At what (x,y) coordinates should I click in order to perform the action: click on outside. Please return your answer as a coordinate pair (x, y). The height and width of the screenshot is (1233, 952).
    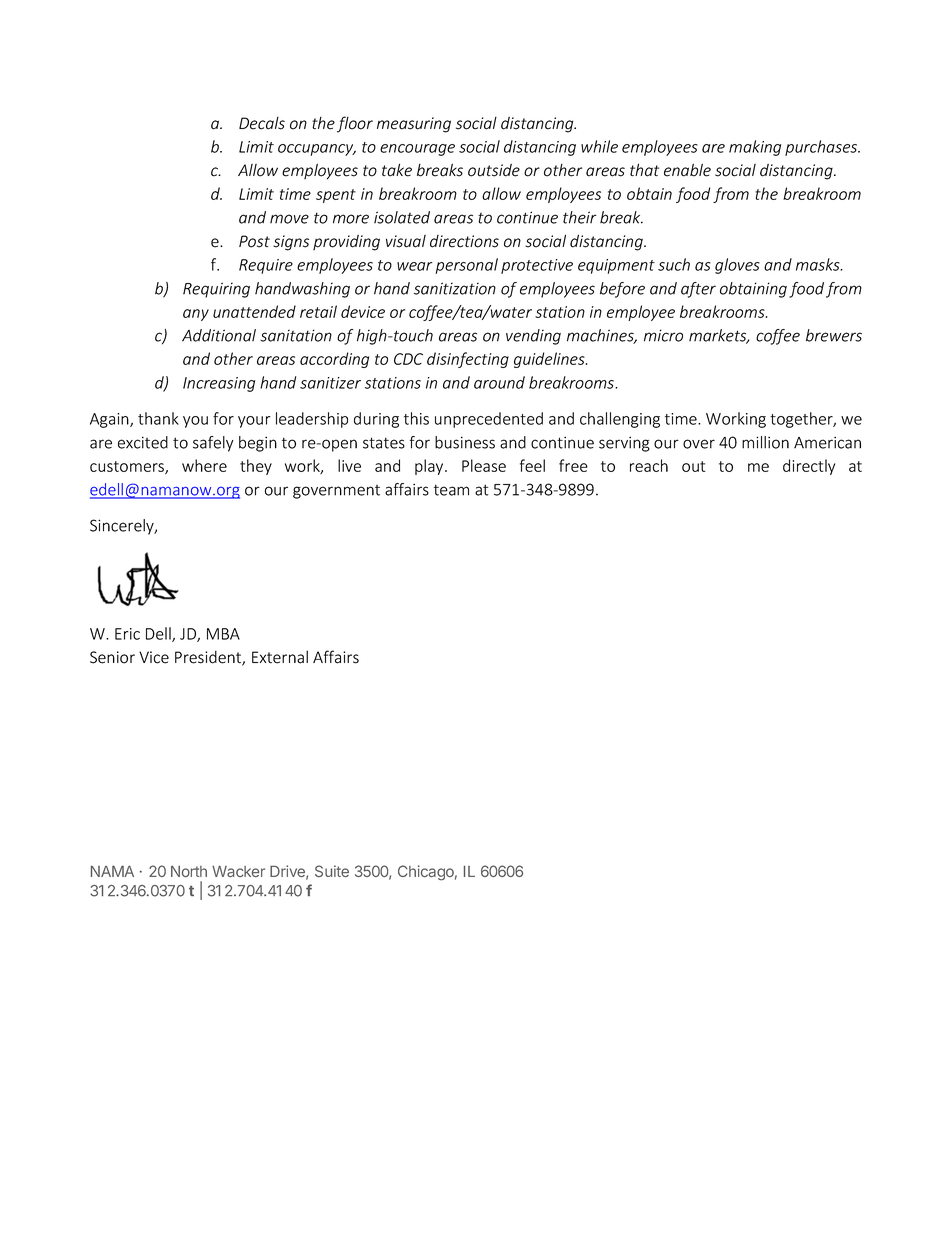
    Looking at the image, I should click on (494, 170).
